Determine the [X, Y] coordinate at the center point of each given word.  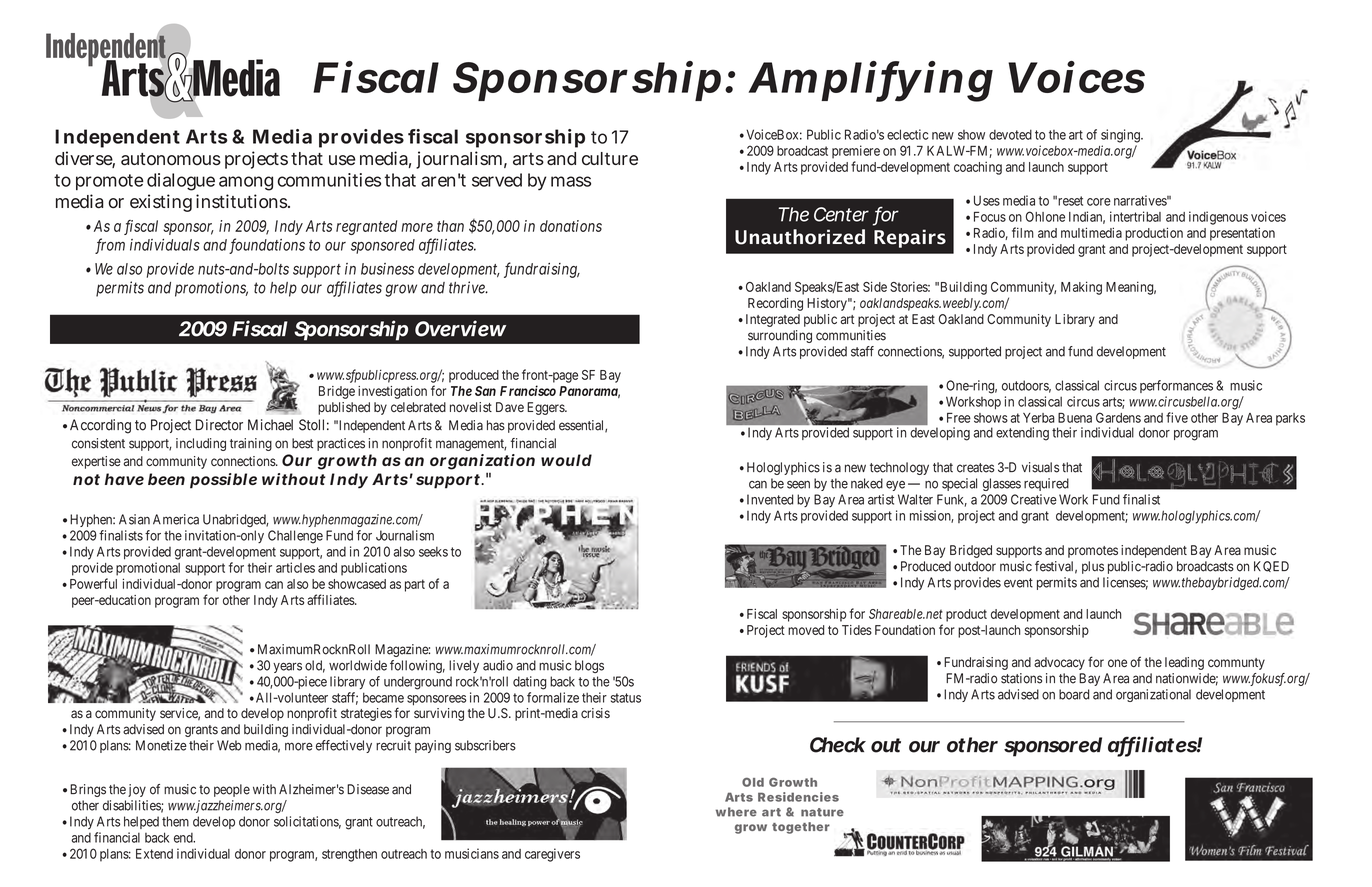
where [736, 812]
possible [223, 481]
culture [610, 159]
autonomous [171, 159]
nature [822, 812]
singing [1121, 136]
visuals [1040, 467]
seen [798, 485]
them [175, 821]
